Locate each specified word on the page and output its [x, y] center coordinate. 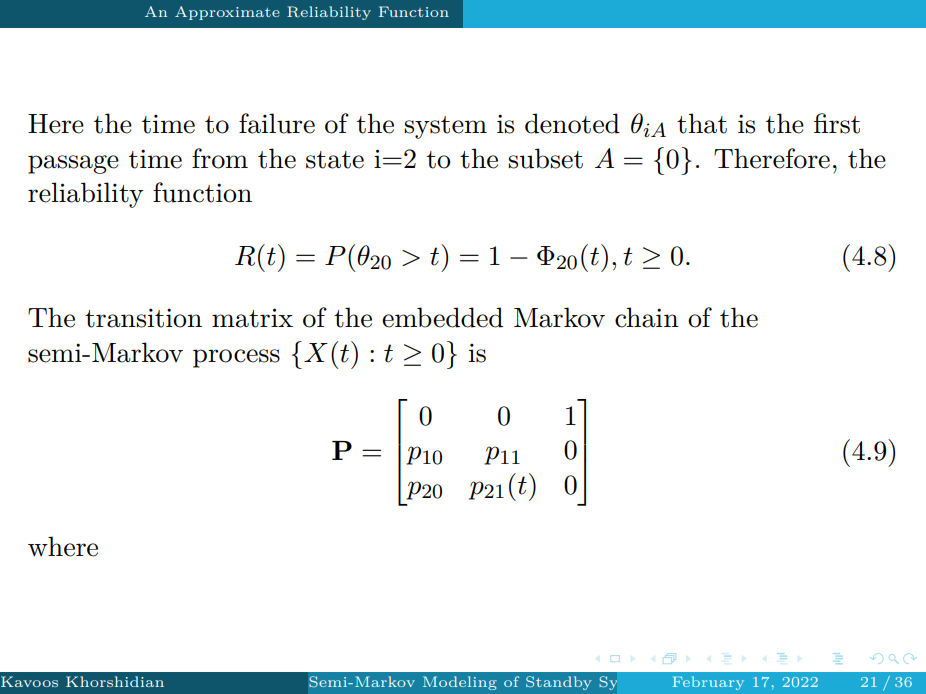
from [220, 158]
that [702, 123]
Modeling [460, 683]
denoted [572, 123]
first [837, 123]
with [690, 681]
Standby [559, 683]
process [236, 358]
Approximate [227, 13]
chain [647, 317]
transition [143, 318]
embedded [442, 317]
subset [545, 158]
